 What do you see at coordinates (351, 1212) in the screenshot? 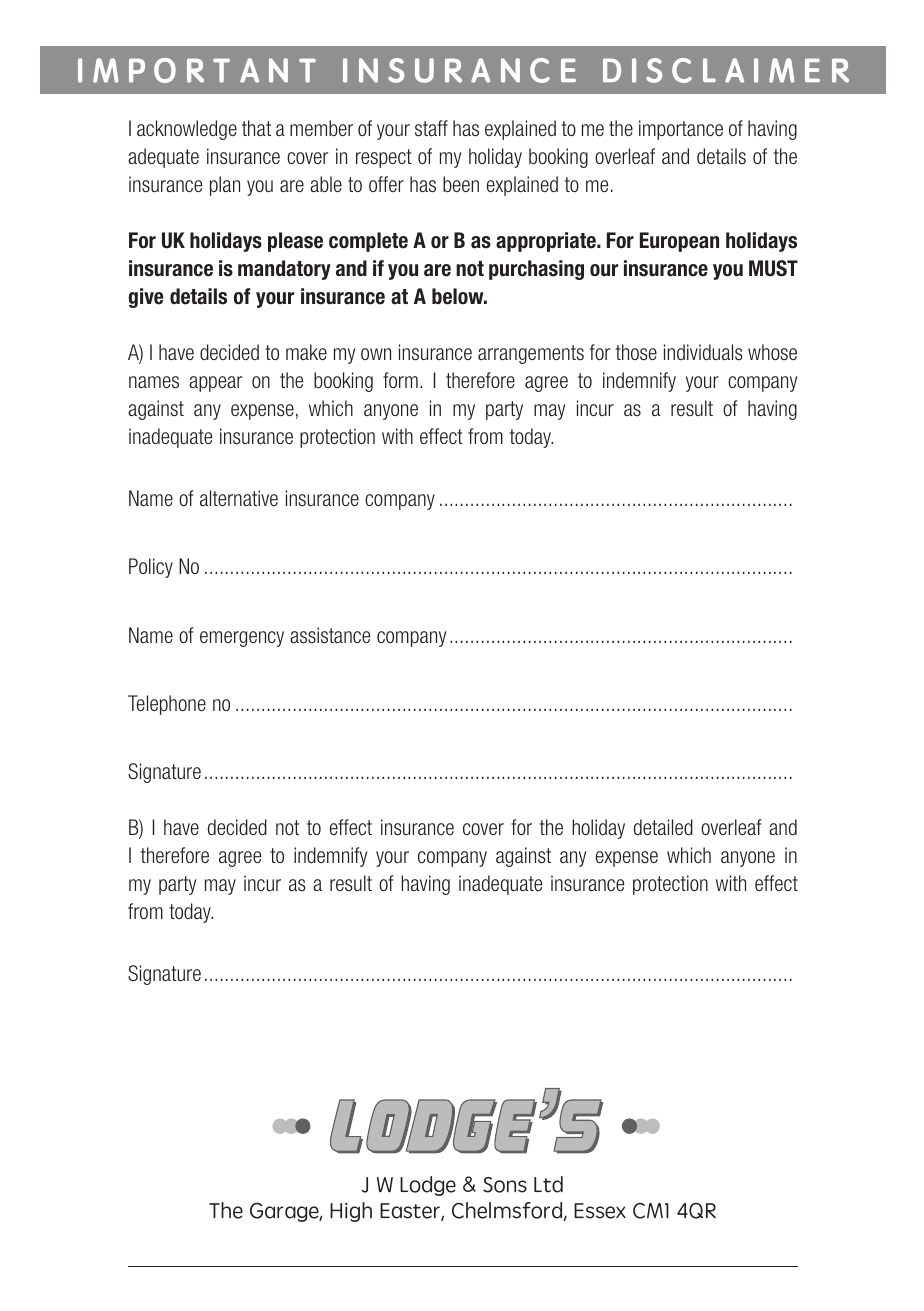
I see `High` at bounding box center [351, 1212].
